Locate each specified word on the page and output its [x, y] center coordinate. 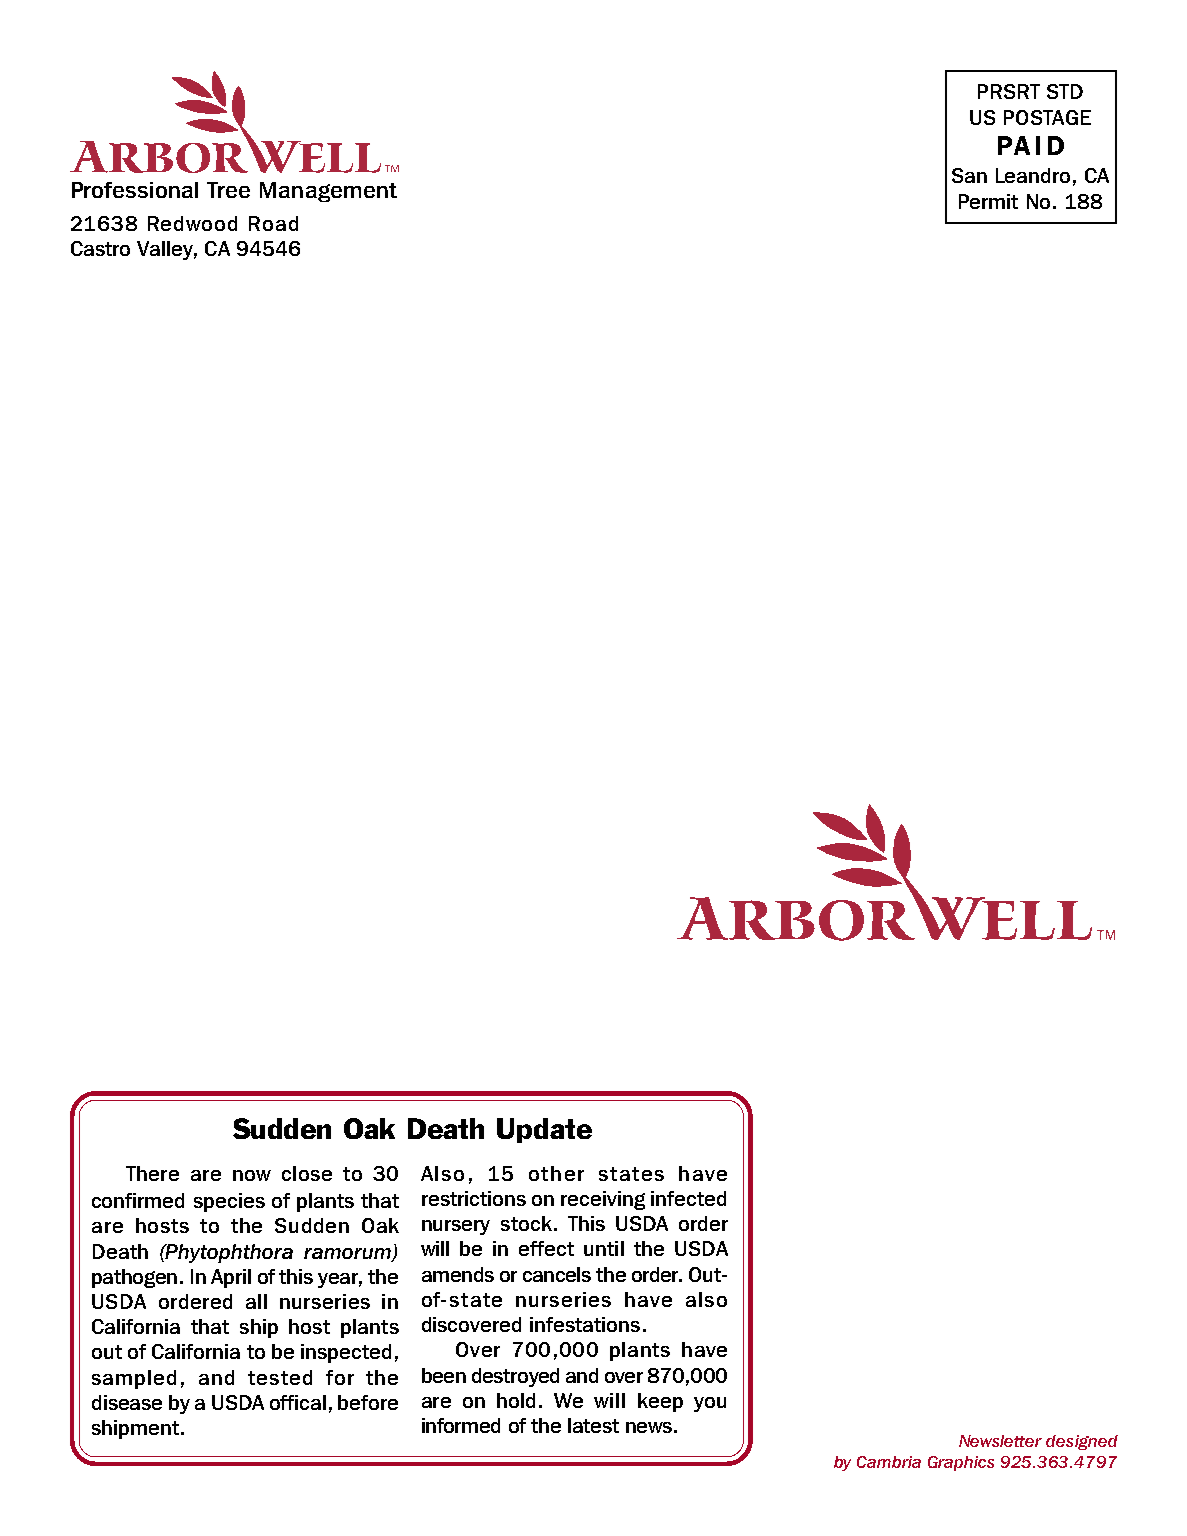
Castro [100, 248]
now [252, 1175]
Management [328, 192]
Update [544, 1130]
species [229, 1202]
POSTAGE [1047, 117]
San [969, 175]
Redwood [192, 223]
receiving [603, 1200]
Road [273, 223]
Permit [988, 201]
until [604, 1248]
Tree [228, 190]
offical [298, 1402]
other [556, 1173]
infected [688, 1198]
